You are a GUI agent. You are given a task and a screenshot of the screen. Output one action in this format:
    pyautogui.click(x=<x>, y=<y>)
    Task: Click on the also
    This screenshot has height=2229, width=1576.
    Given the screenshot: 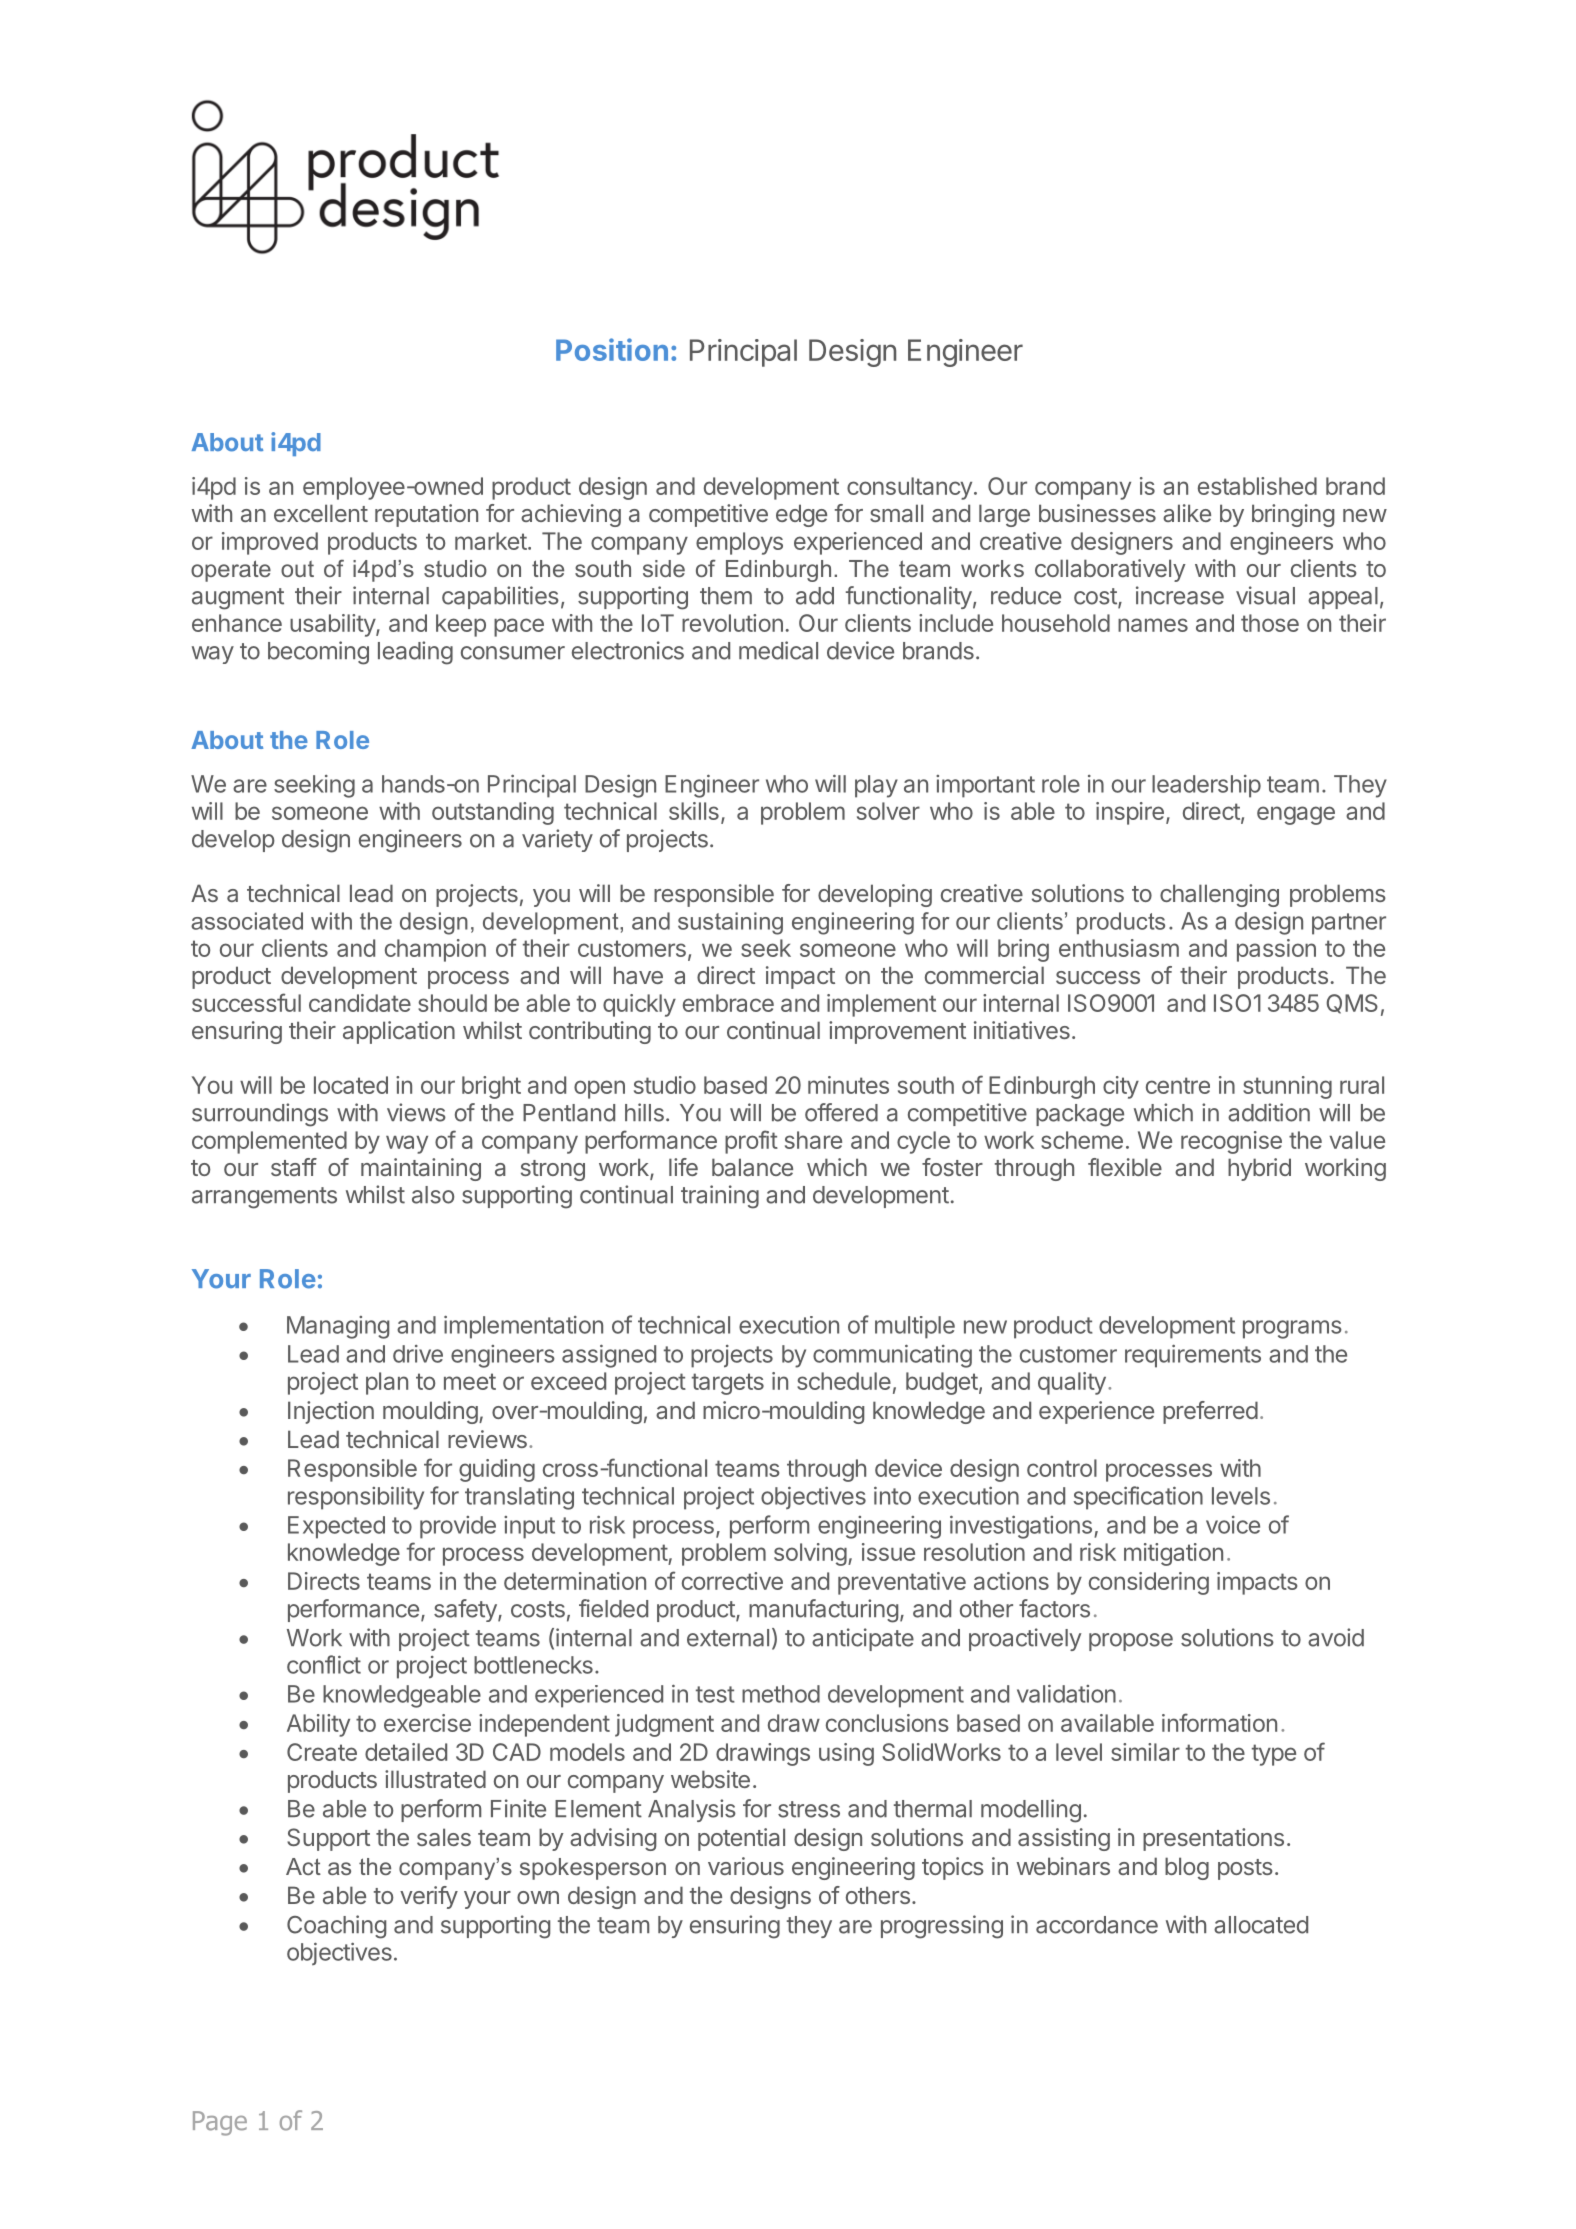 What is the action you would take?
    pyautogui.click(x=433, y=1195)
